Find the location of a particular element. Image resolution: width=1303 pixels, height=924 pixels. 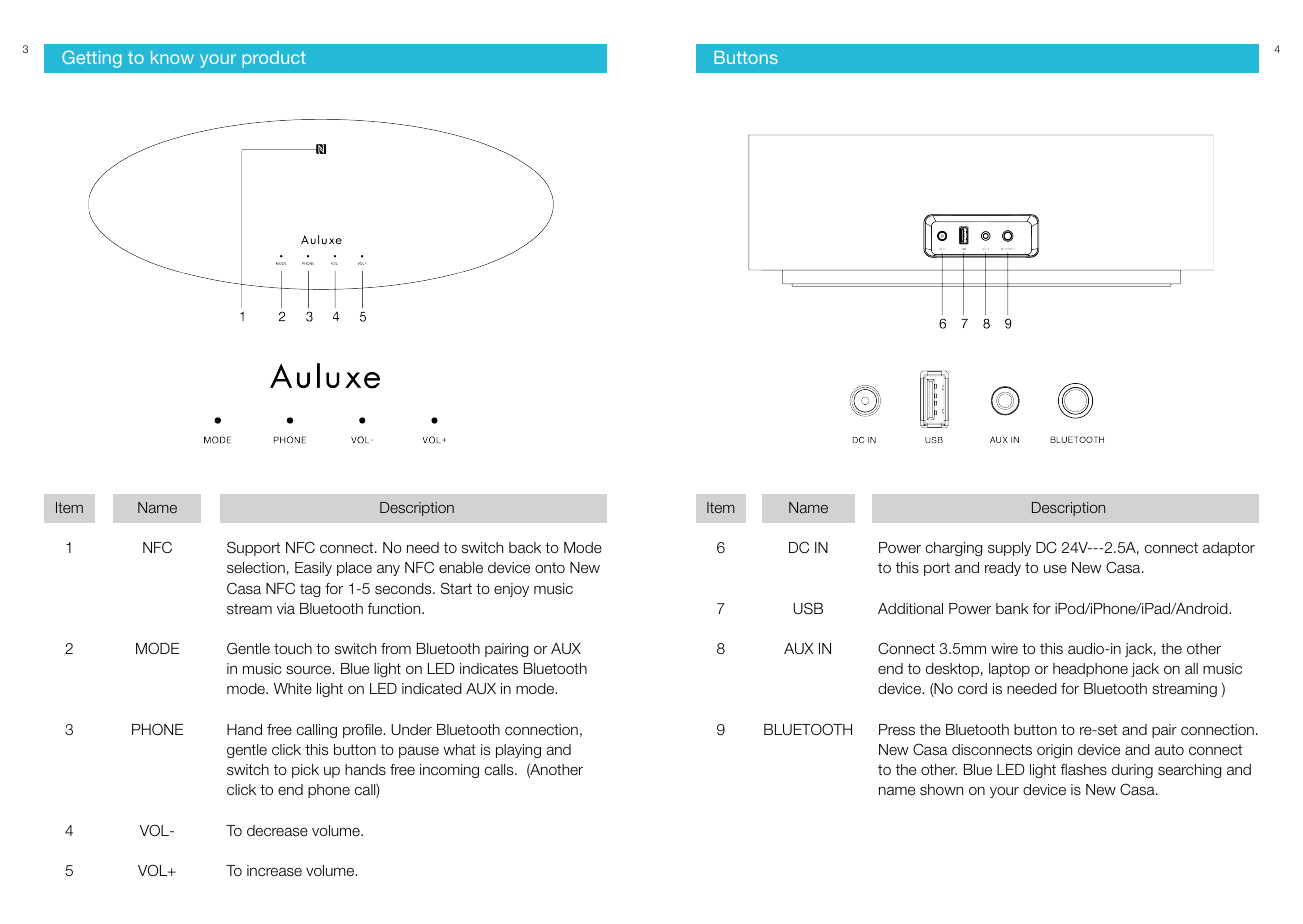

White is located at coordinates (293, 688).
